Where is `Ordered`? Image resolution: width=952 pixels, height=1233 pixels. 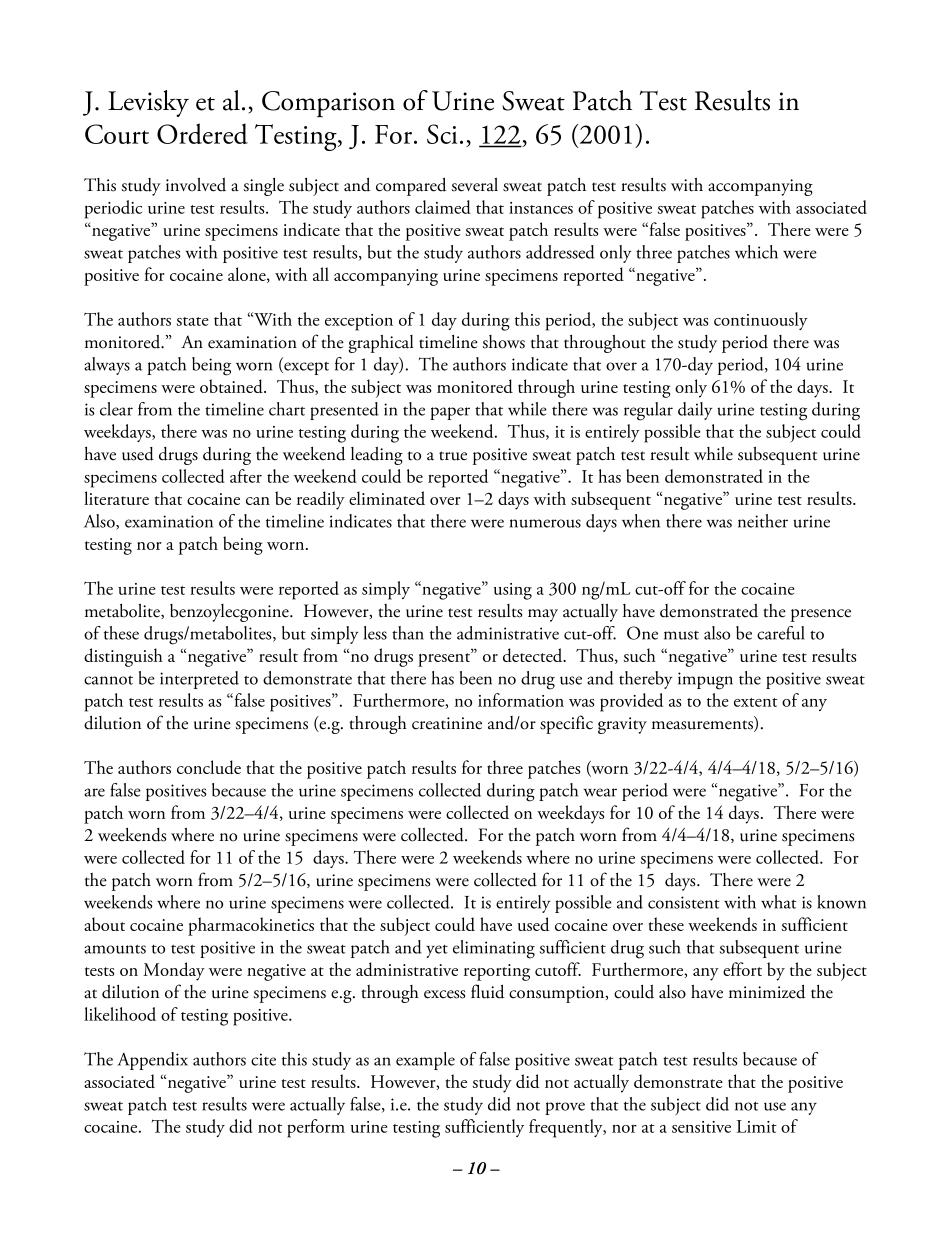 Ordered is located at coordinates (202, 133).
